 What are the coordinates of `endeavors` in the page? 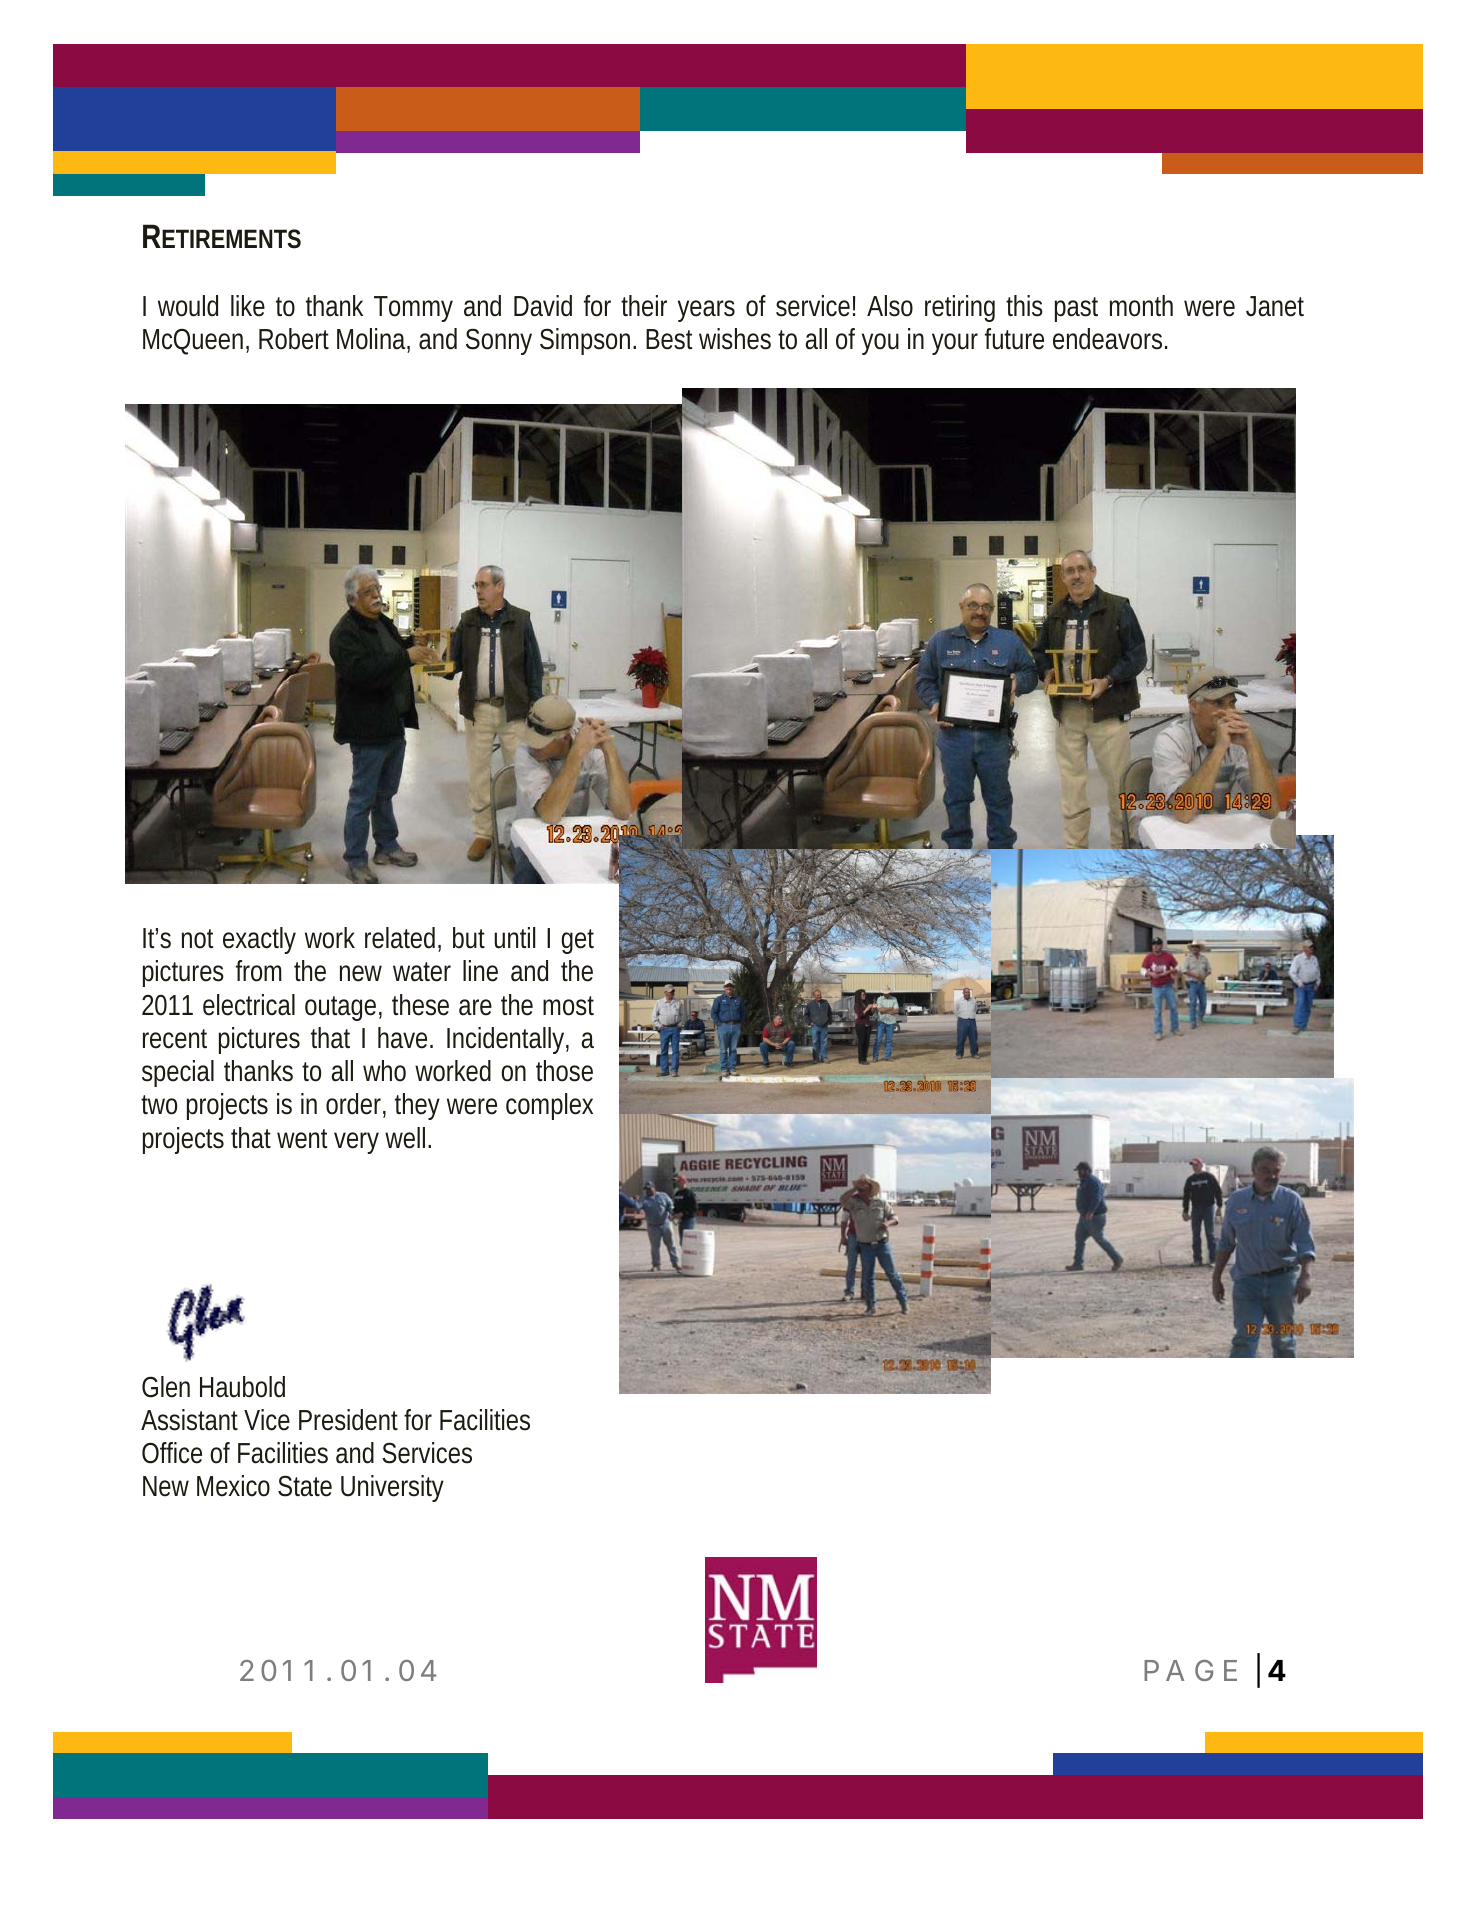 It's located at (1109, 339).
